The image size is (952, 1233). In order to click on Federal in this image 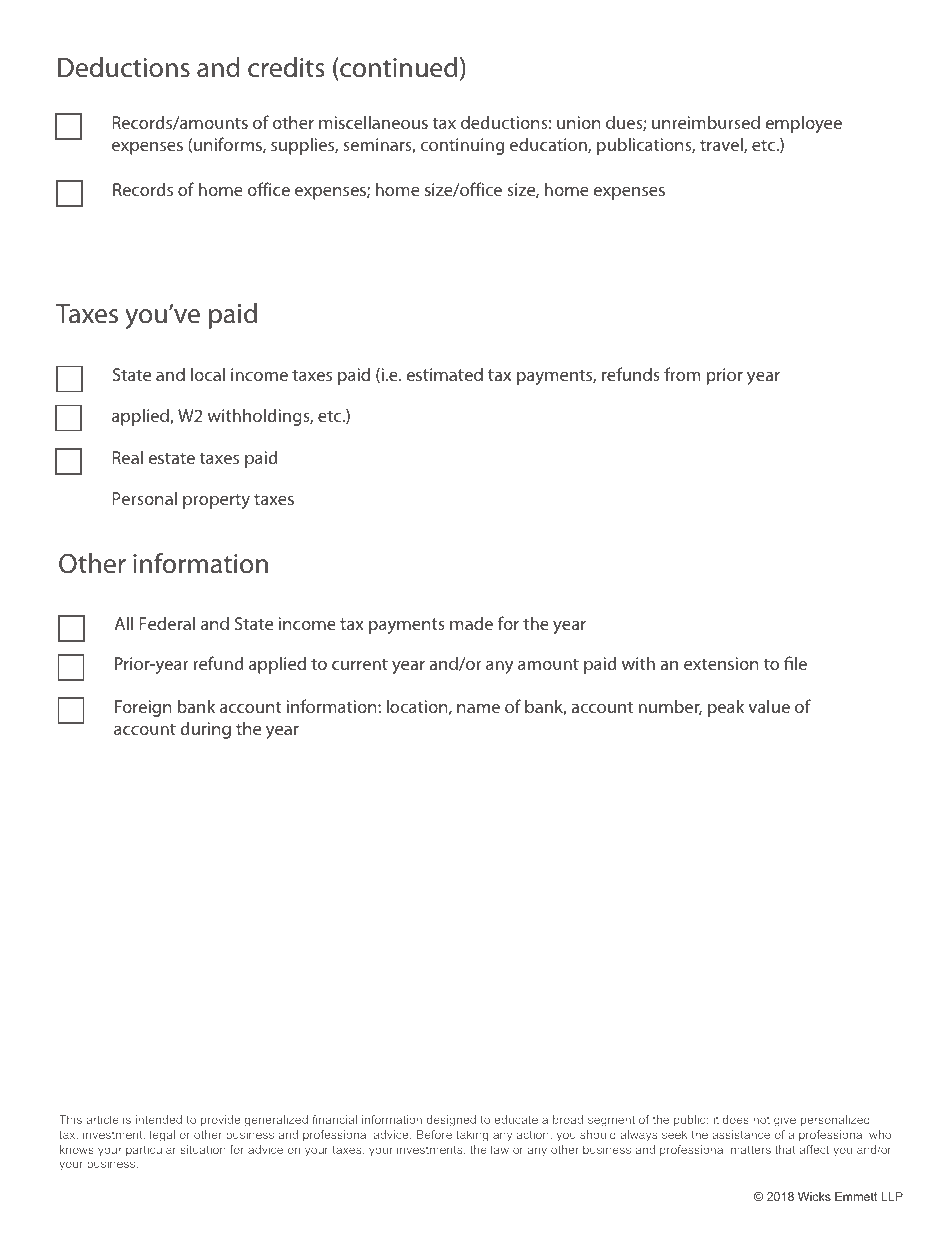, I will do `click(167, 623)`.
